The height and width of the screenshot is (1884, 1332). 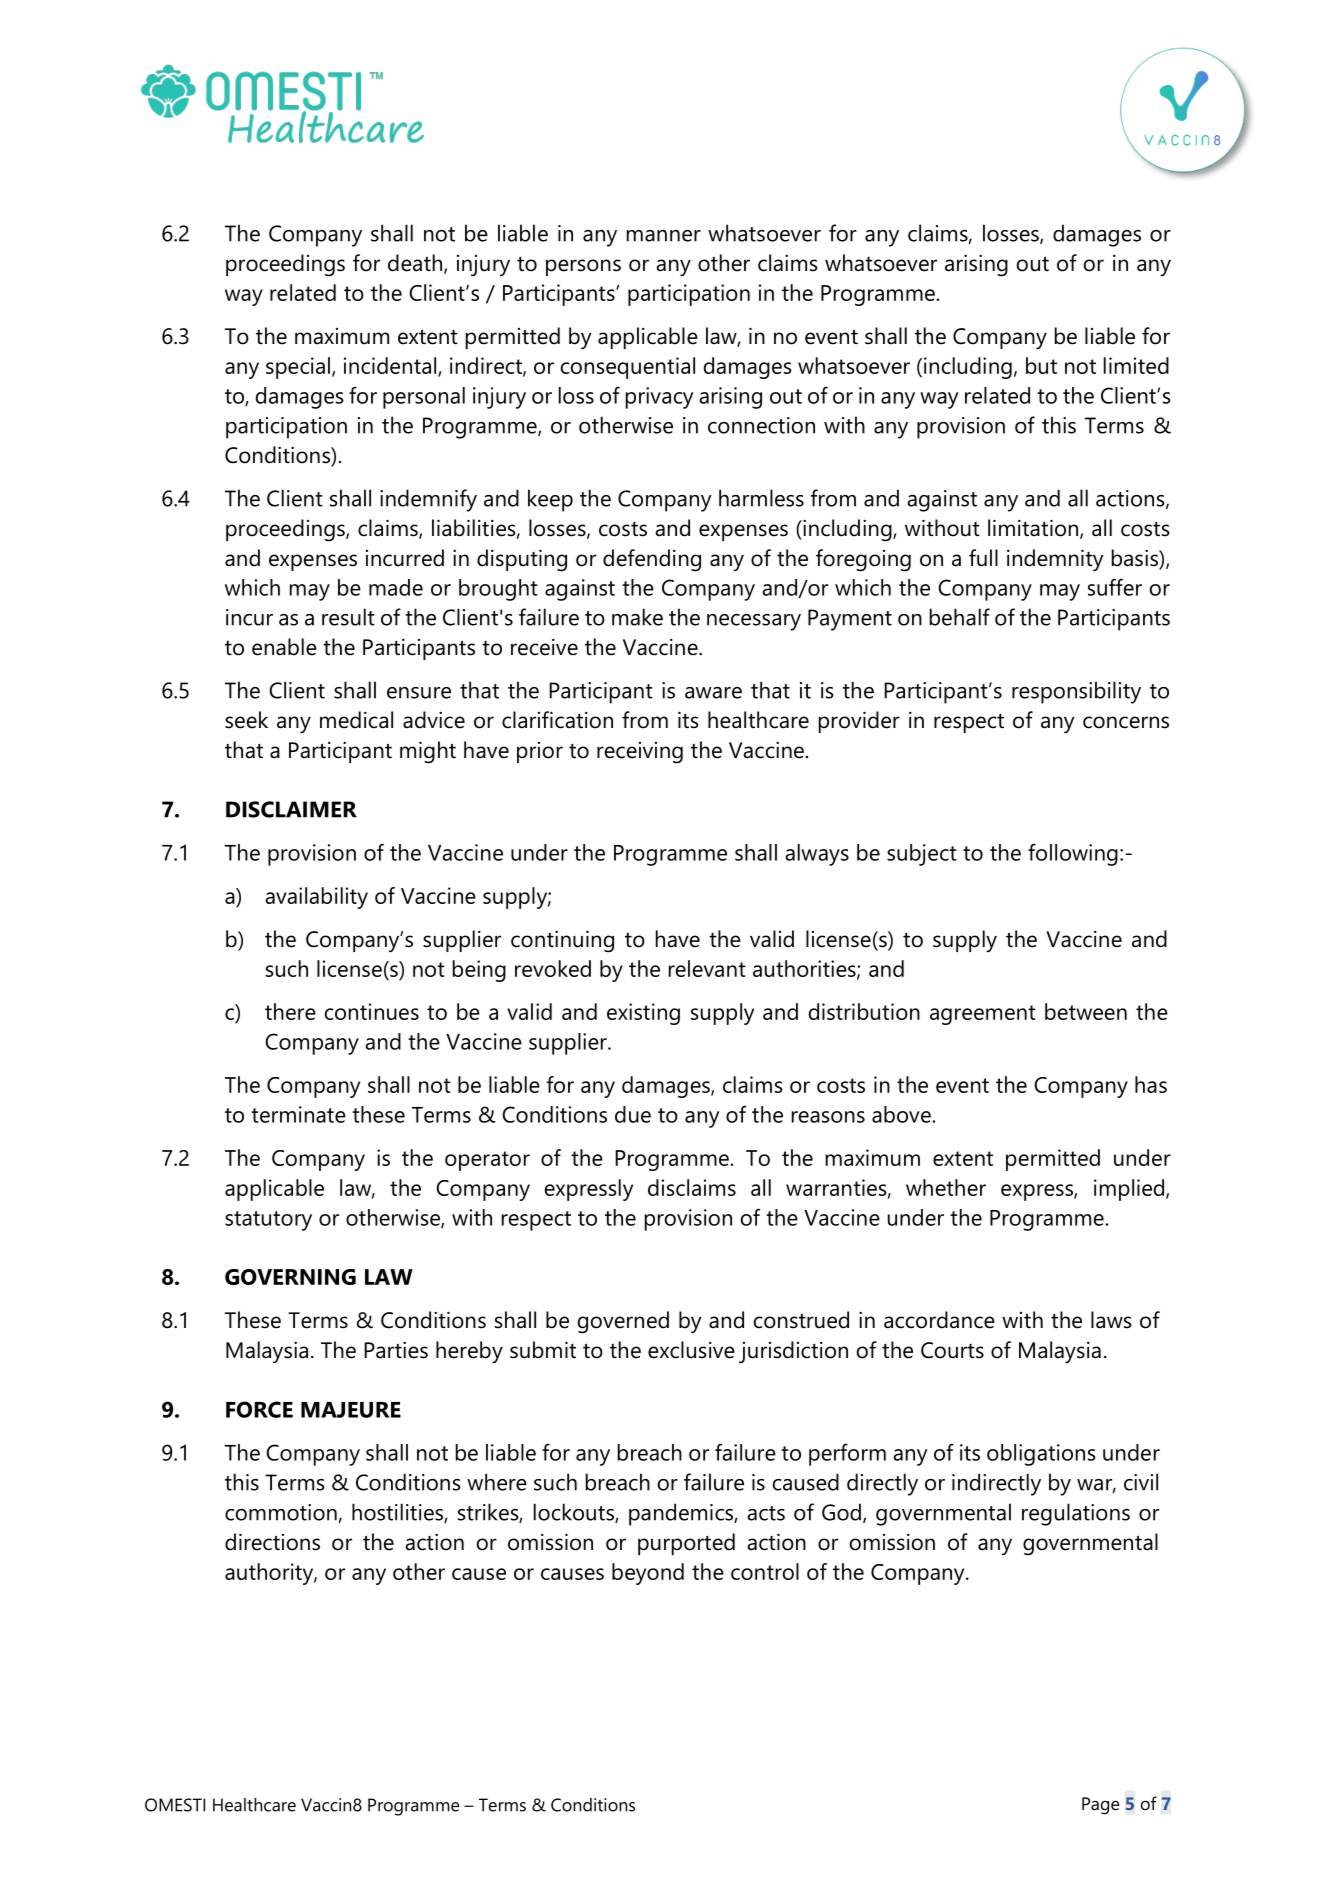 I want to click on directions, so click(x=272, y=1542).
